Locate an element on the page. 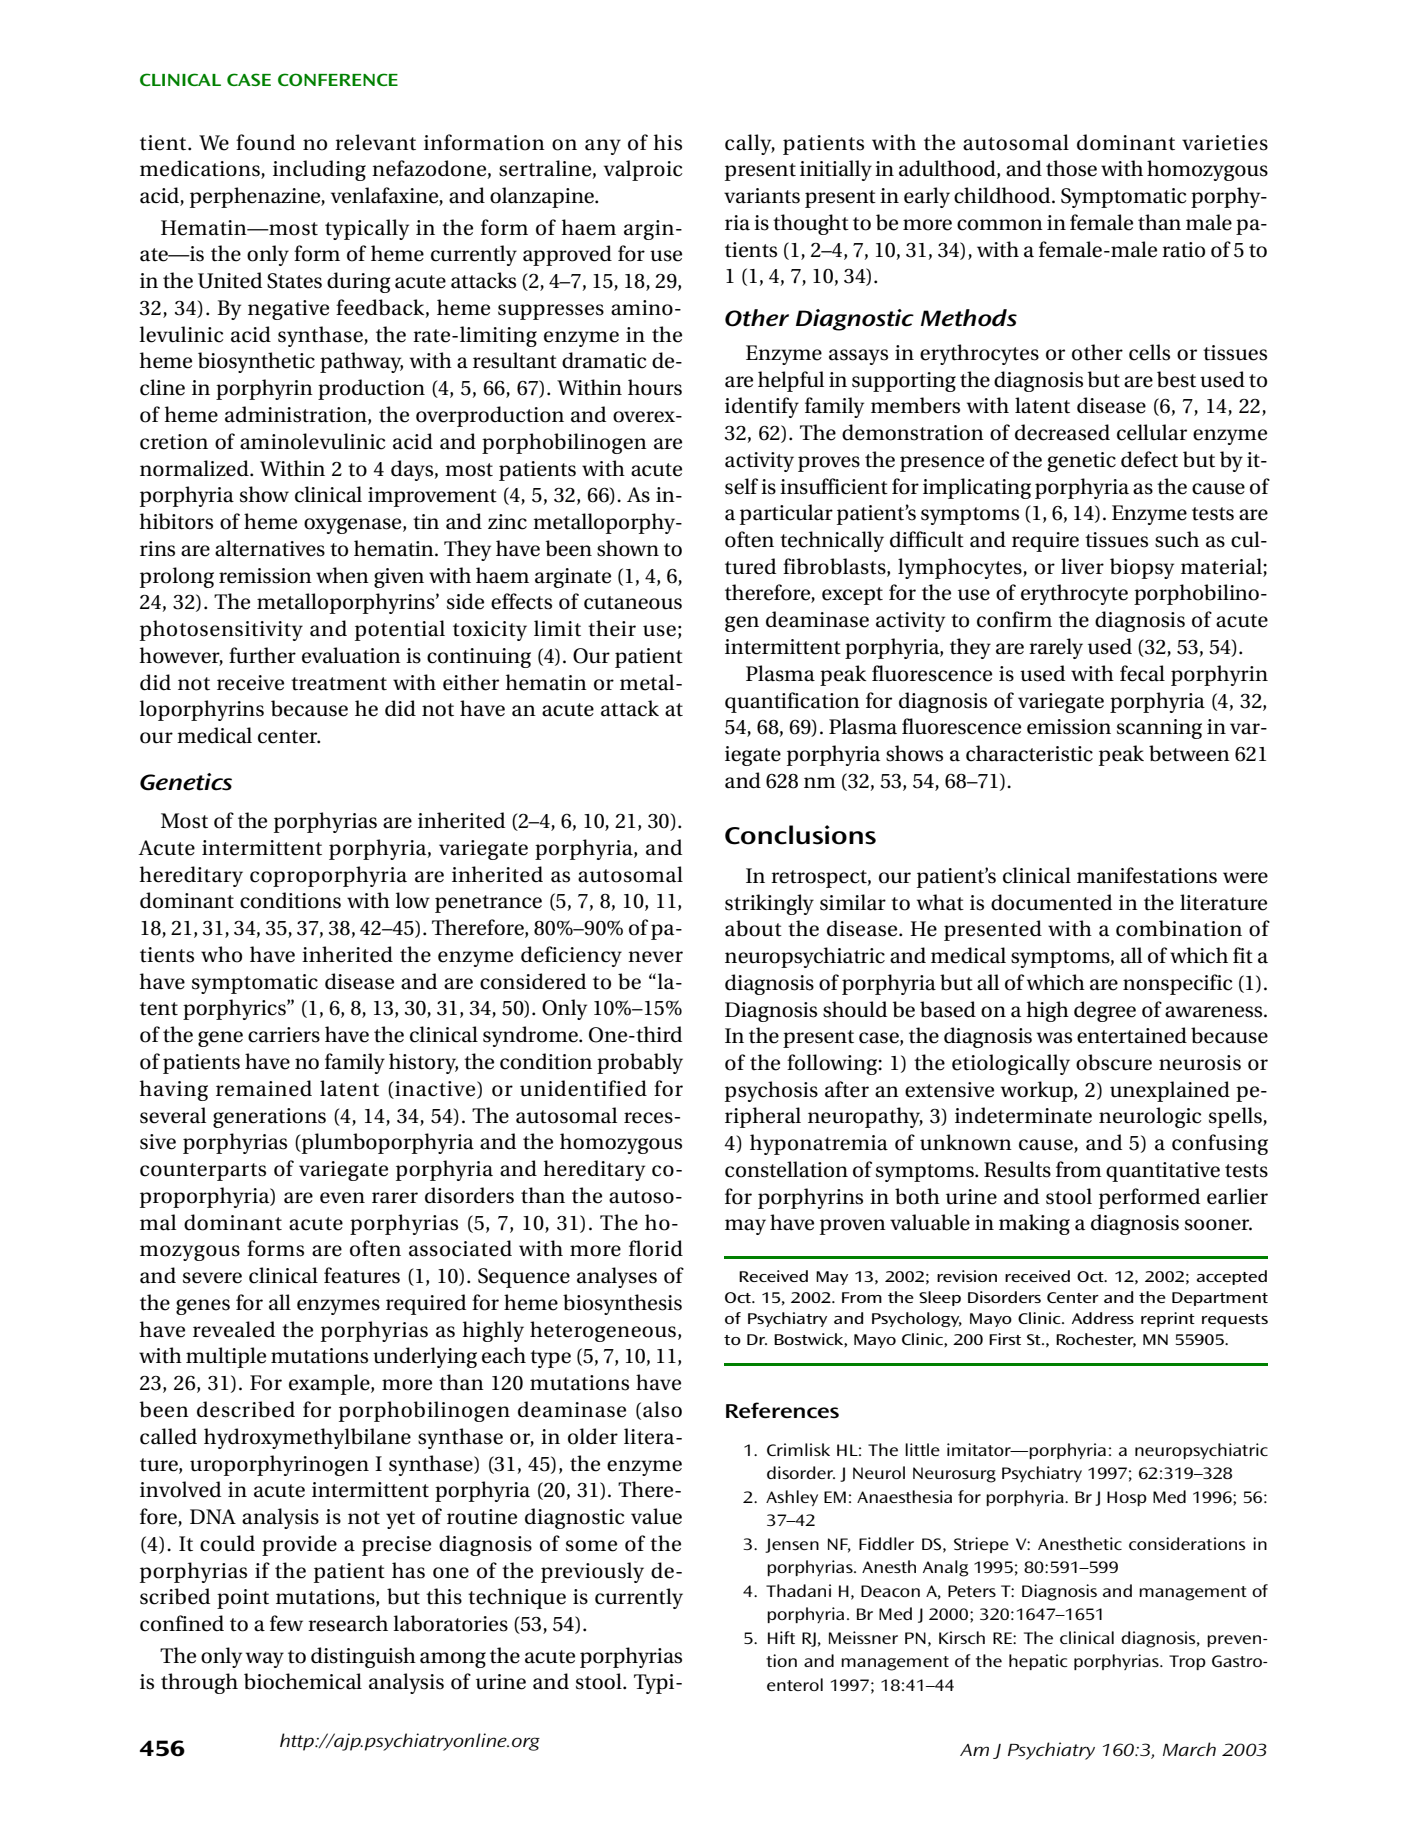 The image size is (1421, 1839). carriers is located at coordinates (284, 1035).
